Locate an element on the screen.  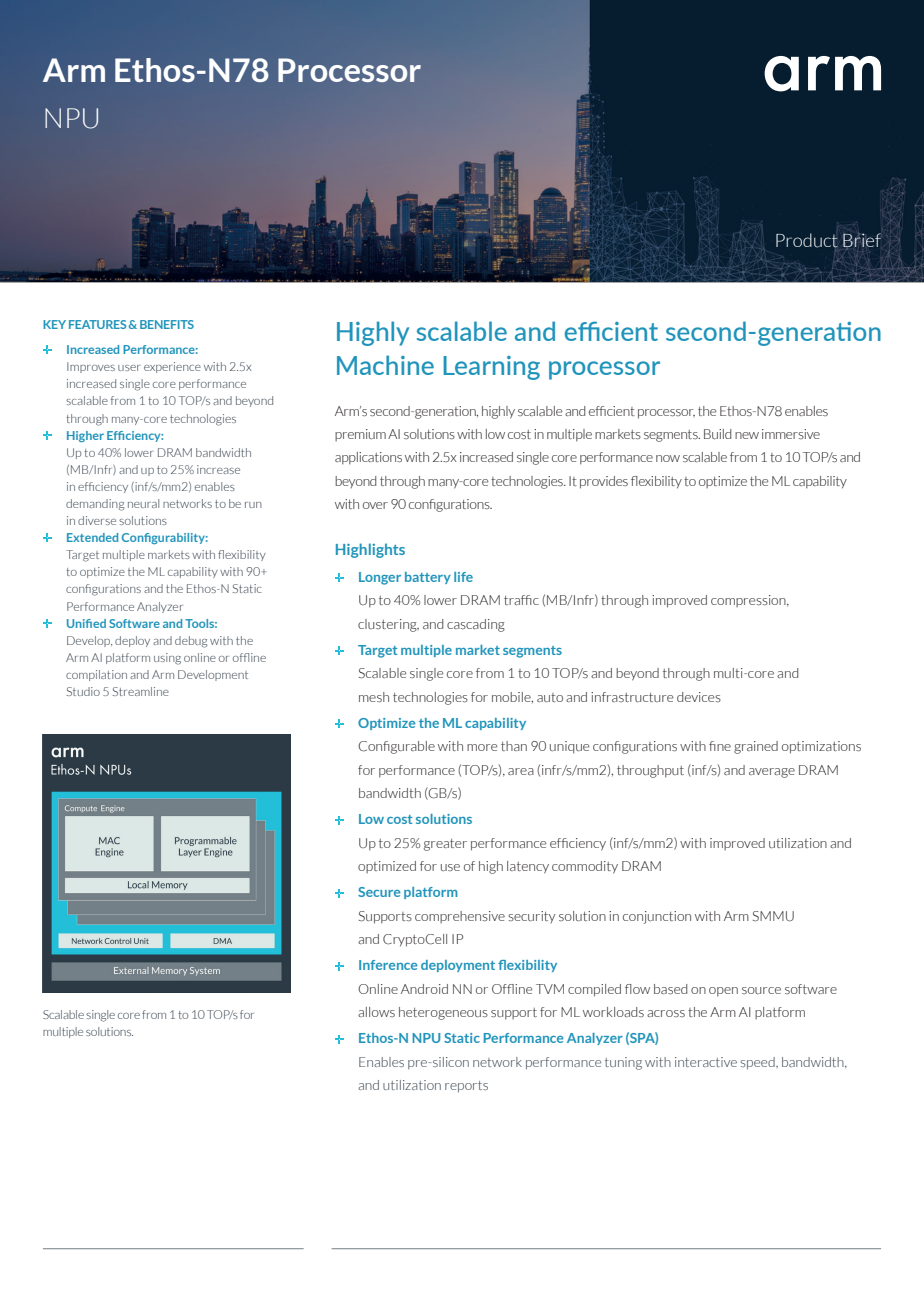
devices is located at coordinates (699, 697).
